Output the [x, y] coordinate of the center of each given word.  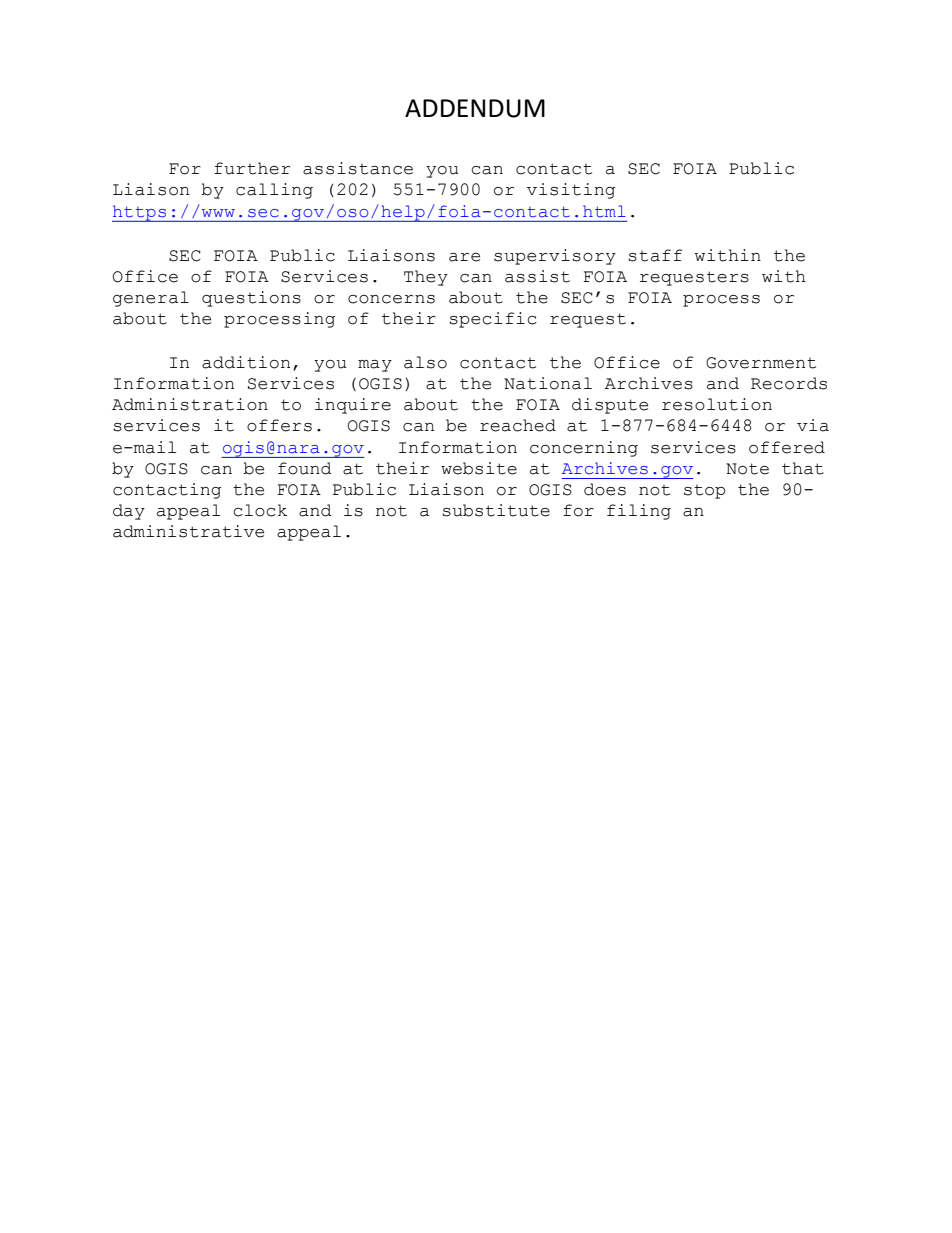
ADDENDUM [475, 108]
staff [655, 255]
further [252, 168]
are [464, 257]
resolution [717, 404]
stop [705, 492]
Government [761, 363]
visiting [571, 191]
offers [279, 425]
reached [518, 425]
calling [274, 191]
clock [260, 510]
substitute [496, 510]
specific [493, 320]
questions [251, 299]
